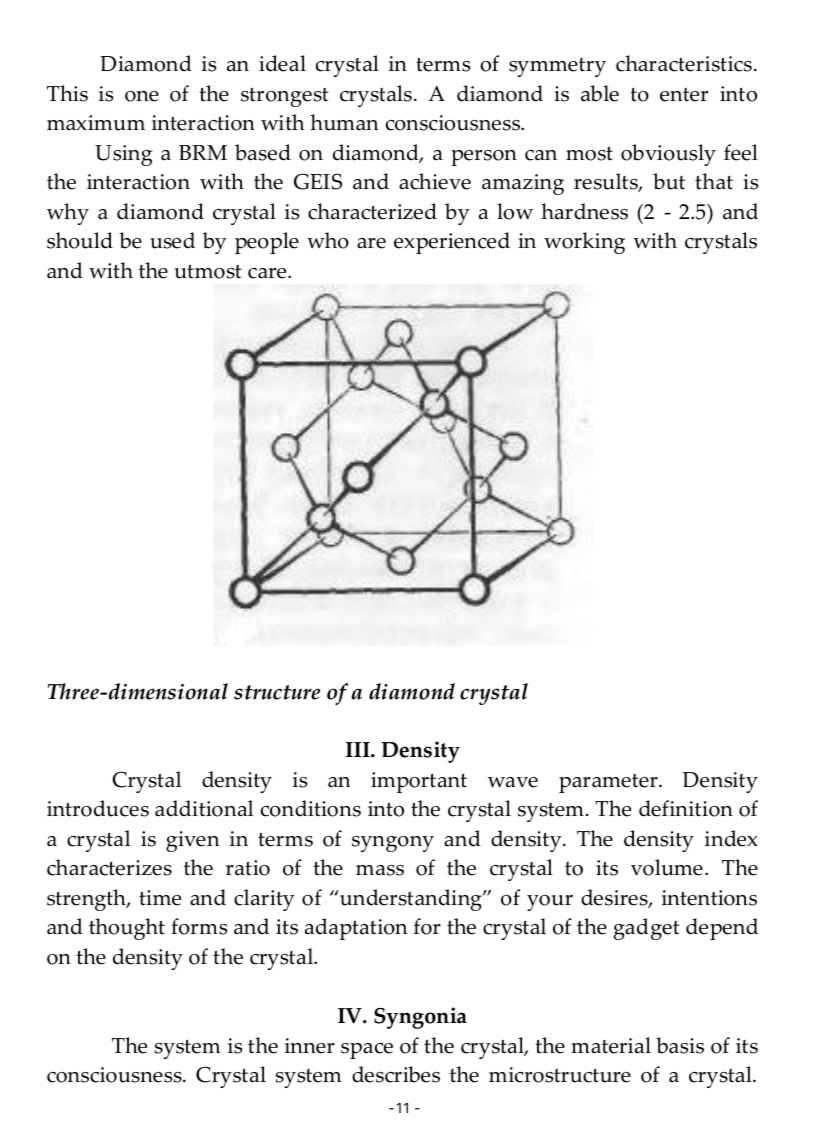 Image resolution: width=813 pixels, height=1147 pixels. I want to click on experienced, so click(452, 243).
